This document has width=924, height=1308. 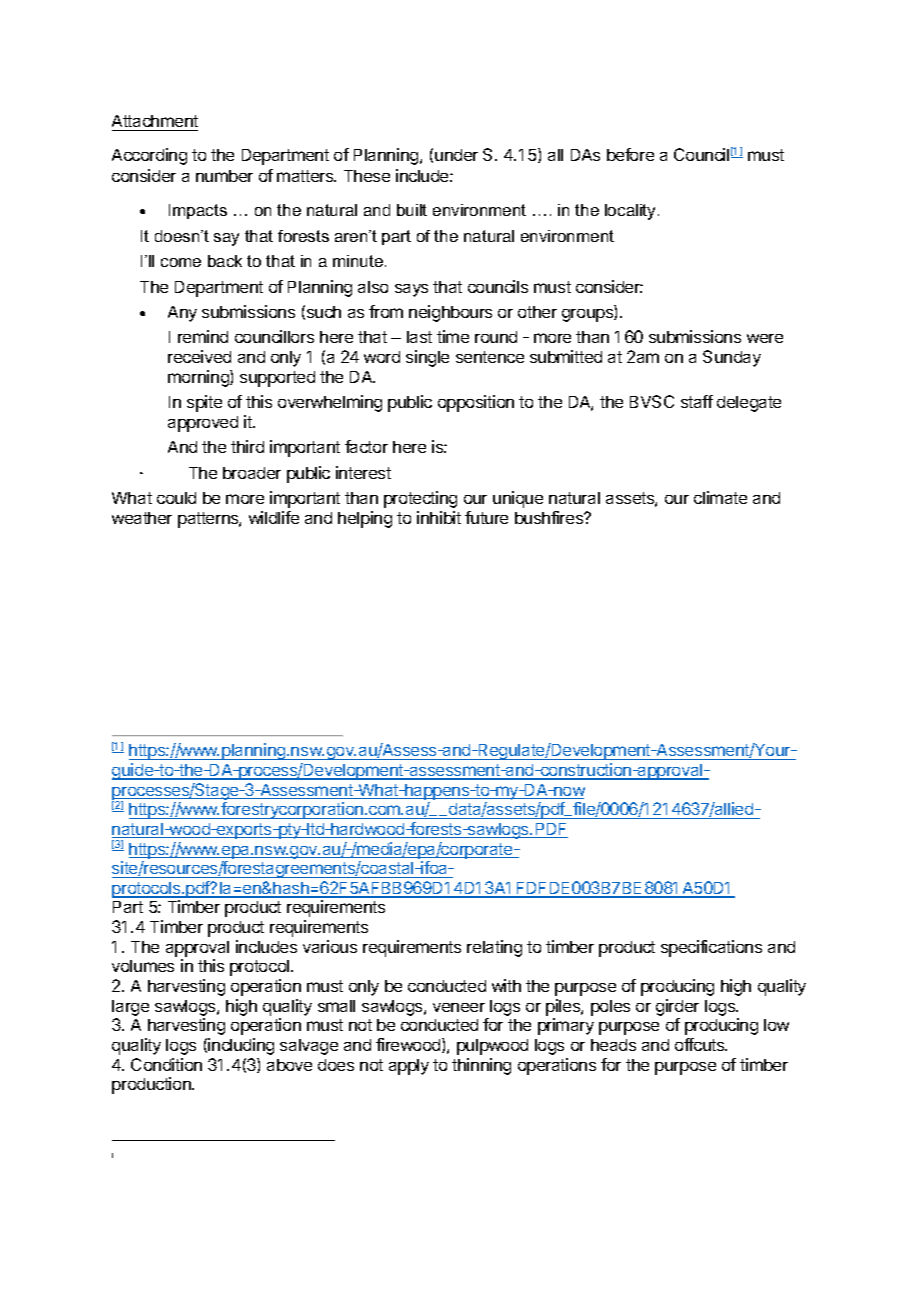 What do you see at coordinates (453, 336) in the document?
I see `time` at bounding box center [453, 336].
